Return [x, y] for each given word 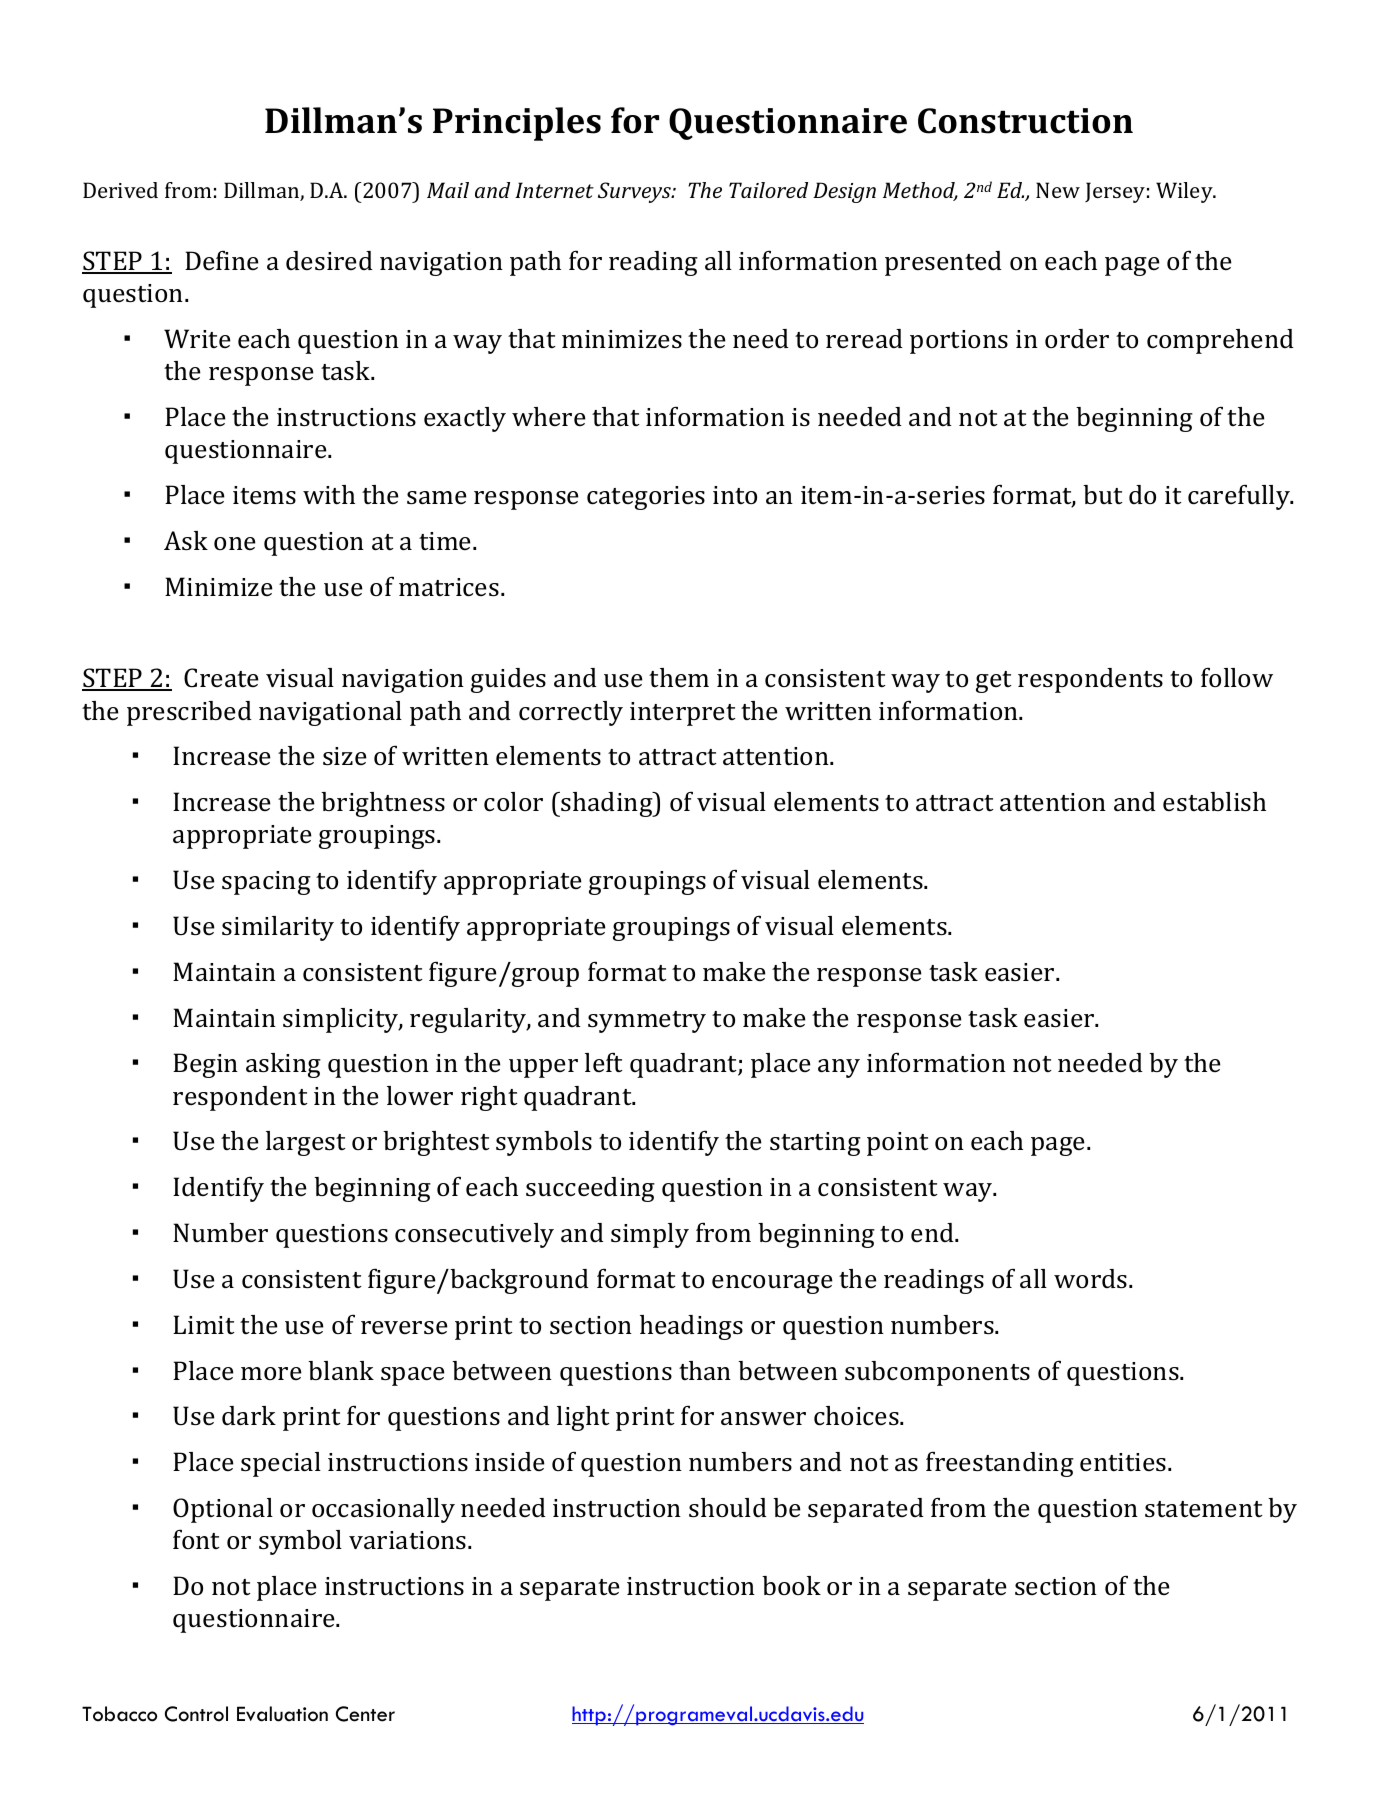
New [1058, 190]
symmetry [647, 1022]
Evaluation [282, 1714]
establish [1214, 802]
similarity [278, 928]
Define [222, 260]
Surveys [635, 192]
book [791, 1585]
